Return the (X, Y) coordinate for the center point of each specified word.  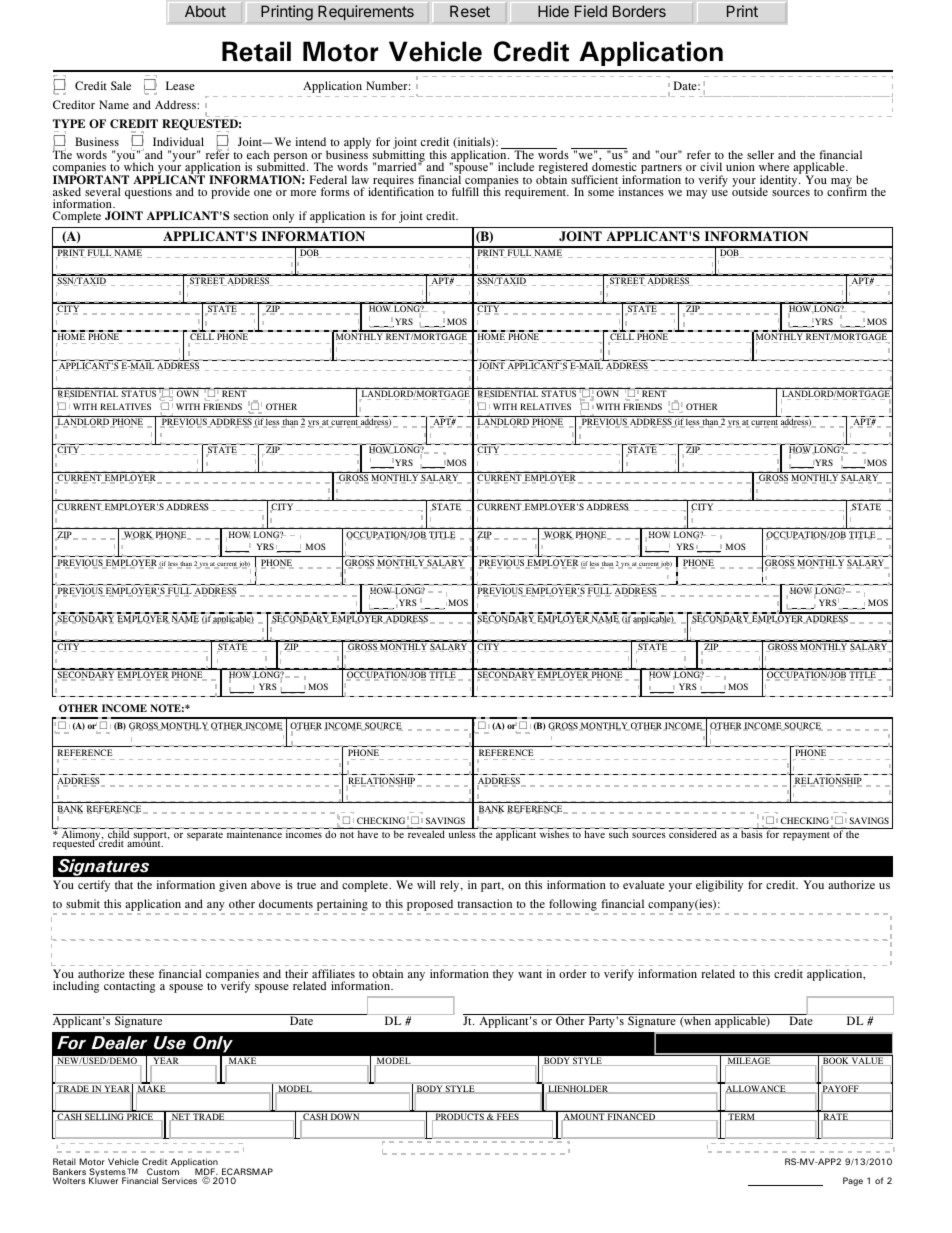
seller (760, 154)
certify (94, 886)
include (516, 166)
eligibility (719, 886)
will (426, 884)
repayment (806, 836)
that (124, 884)
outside (750, 190)
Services (179, 1180)
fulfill (465, 191)
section (251, 215)
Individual (178, 141)
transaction (484, 903)
